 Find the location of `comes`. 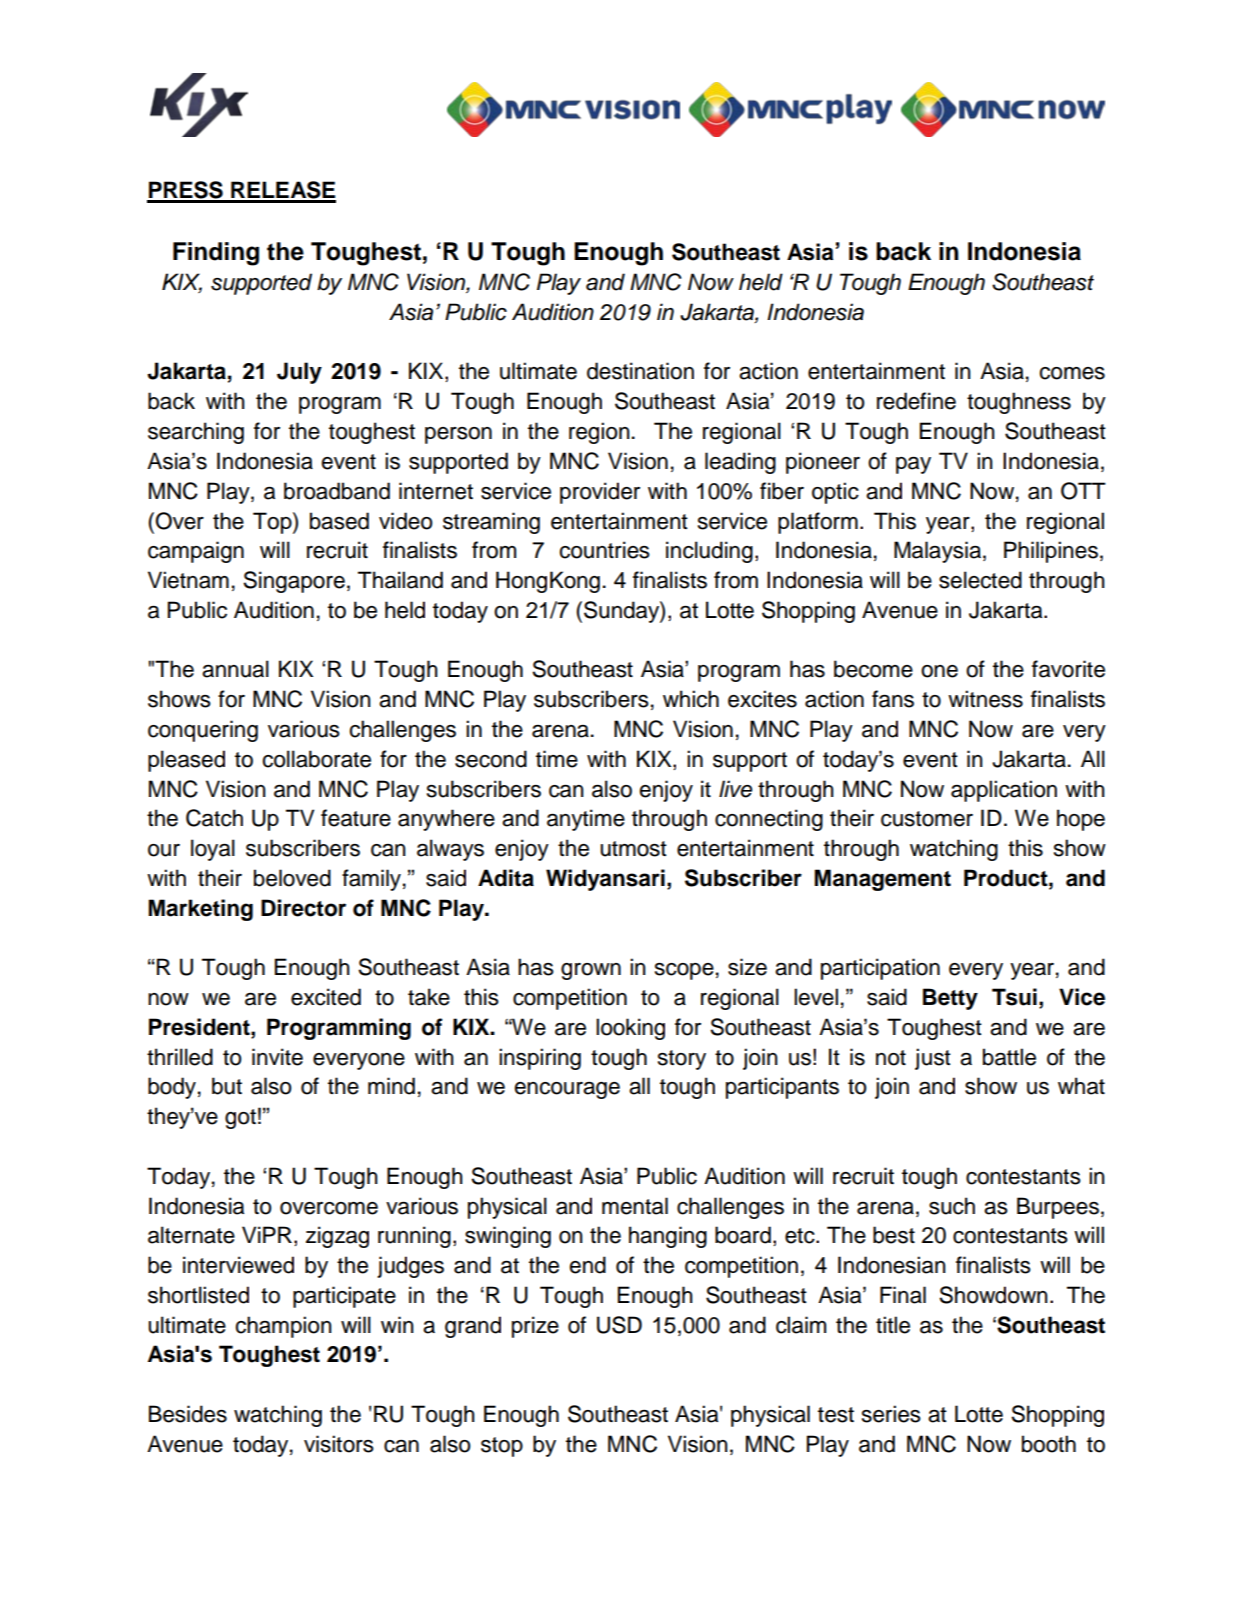

comes is located at coordinates (1072, 373).
